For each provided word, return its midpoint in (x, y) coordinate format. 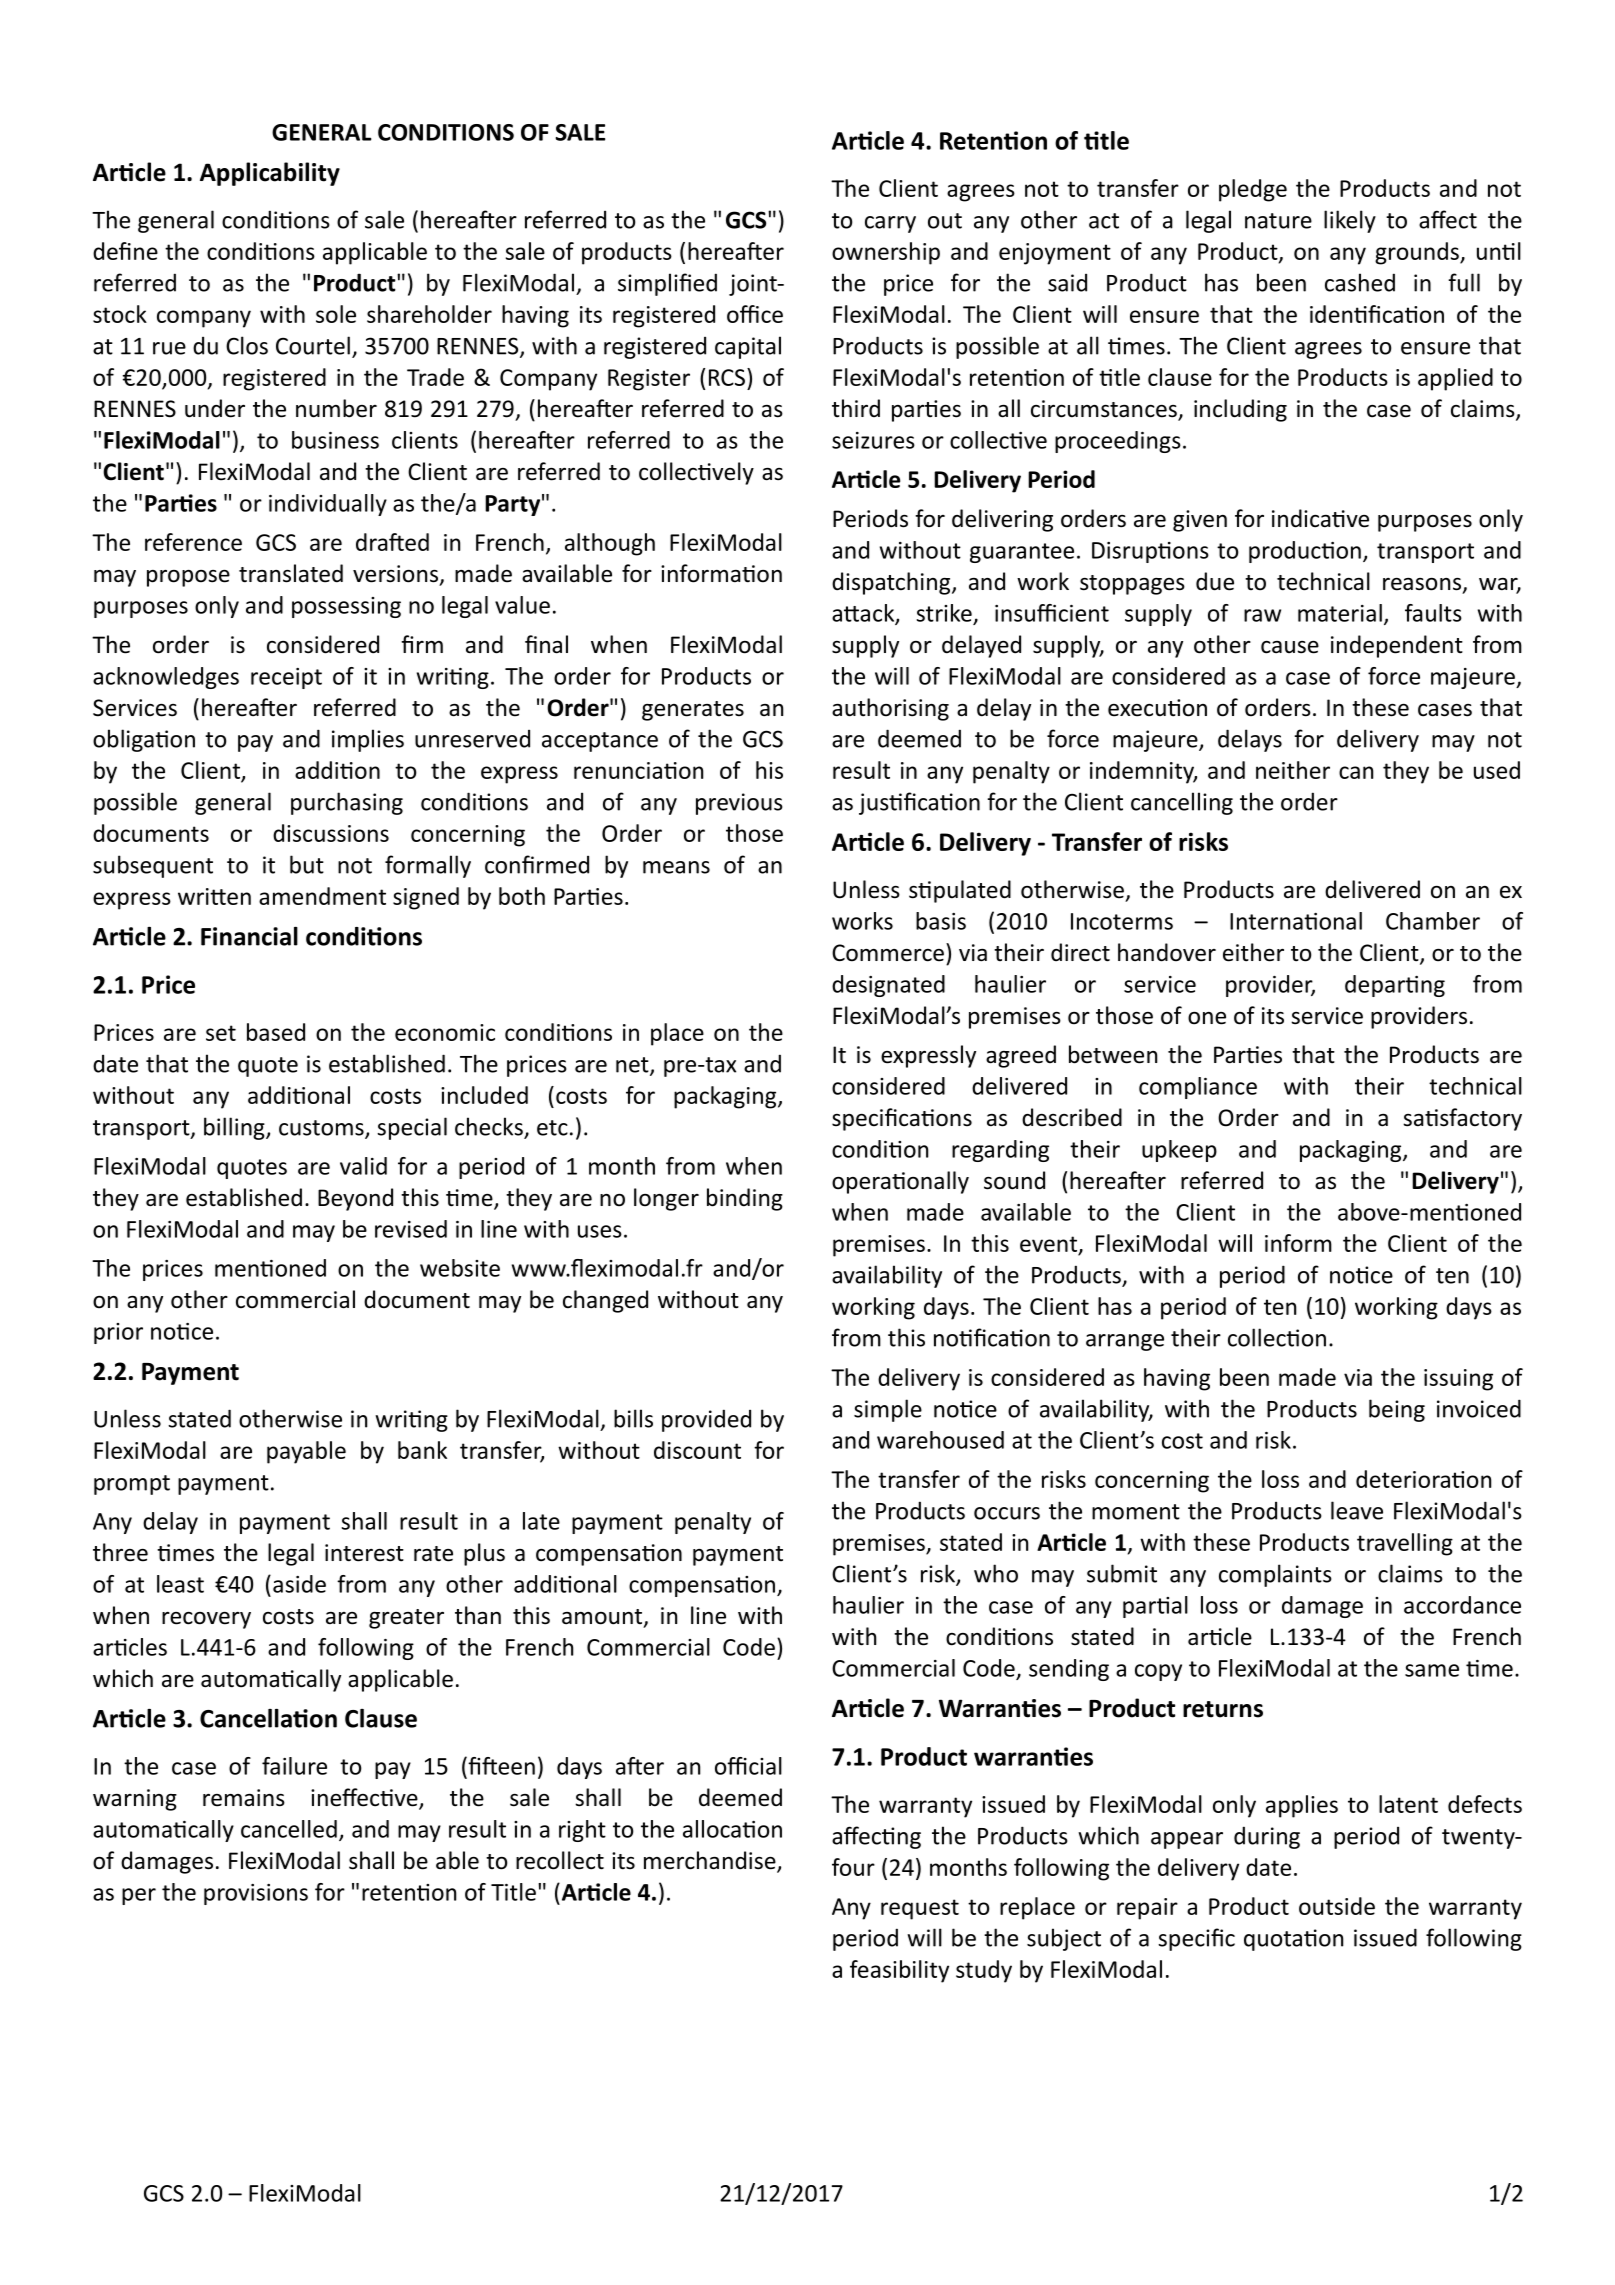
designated (888, 986)
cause (1290, 647)
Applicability (270, 174)
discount (697, 1450)
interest (364, 1553)
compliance (1198, 1088)
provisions (256, 1894)
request (920, 1909)
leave (1357, 1510)
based (276, 1032)
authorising (890, 709)
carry (890, 224)
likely (1350, 221)
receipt (286, 678)
